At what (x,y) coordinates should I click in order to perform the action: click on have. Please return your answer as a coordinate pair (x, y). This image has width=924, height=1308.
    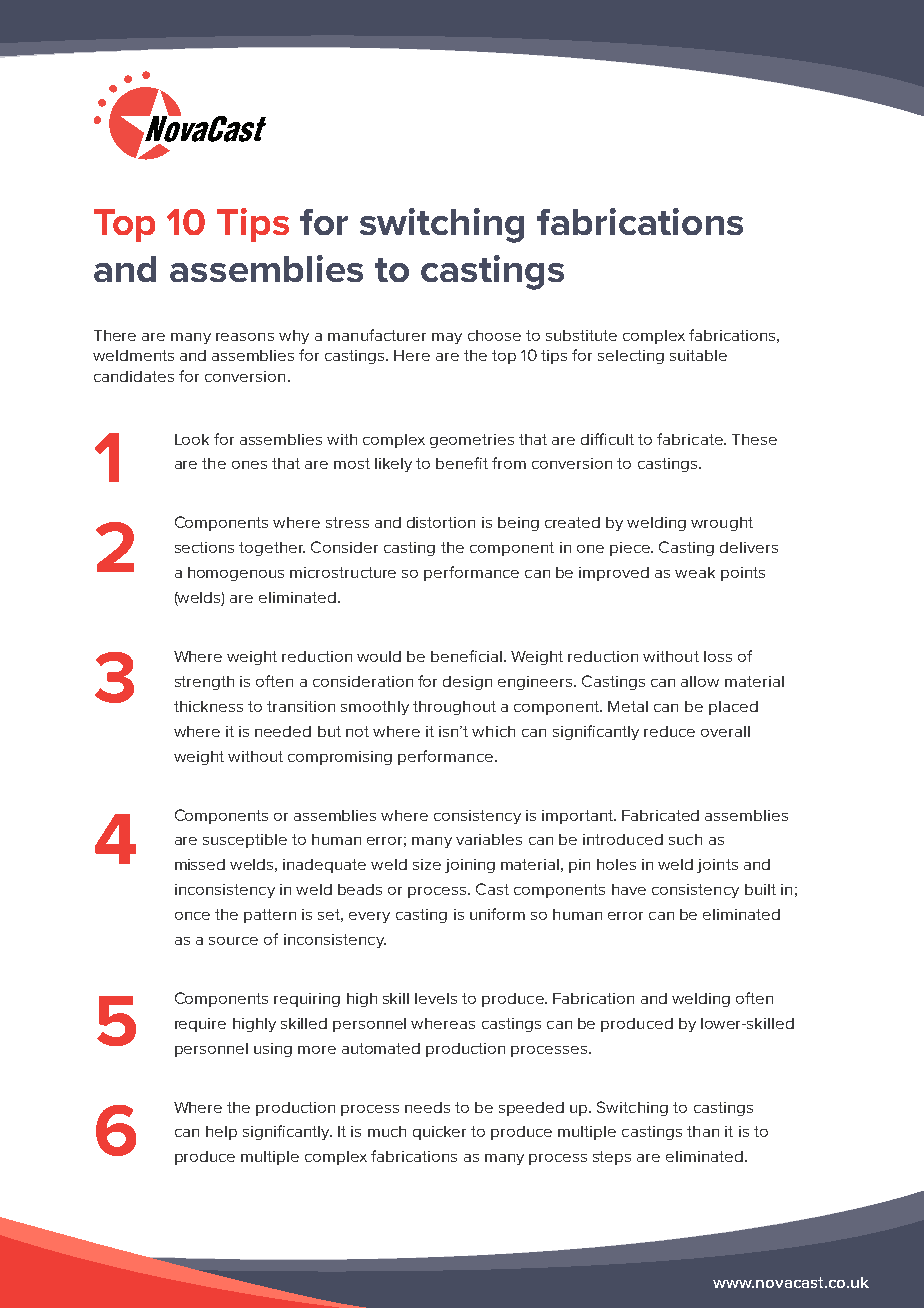
    Looking at the image, I should click on (629, 889).
